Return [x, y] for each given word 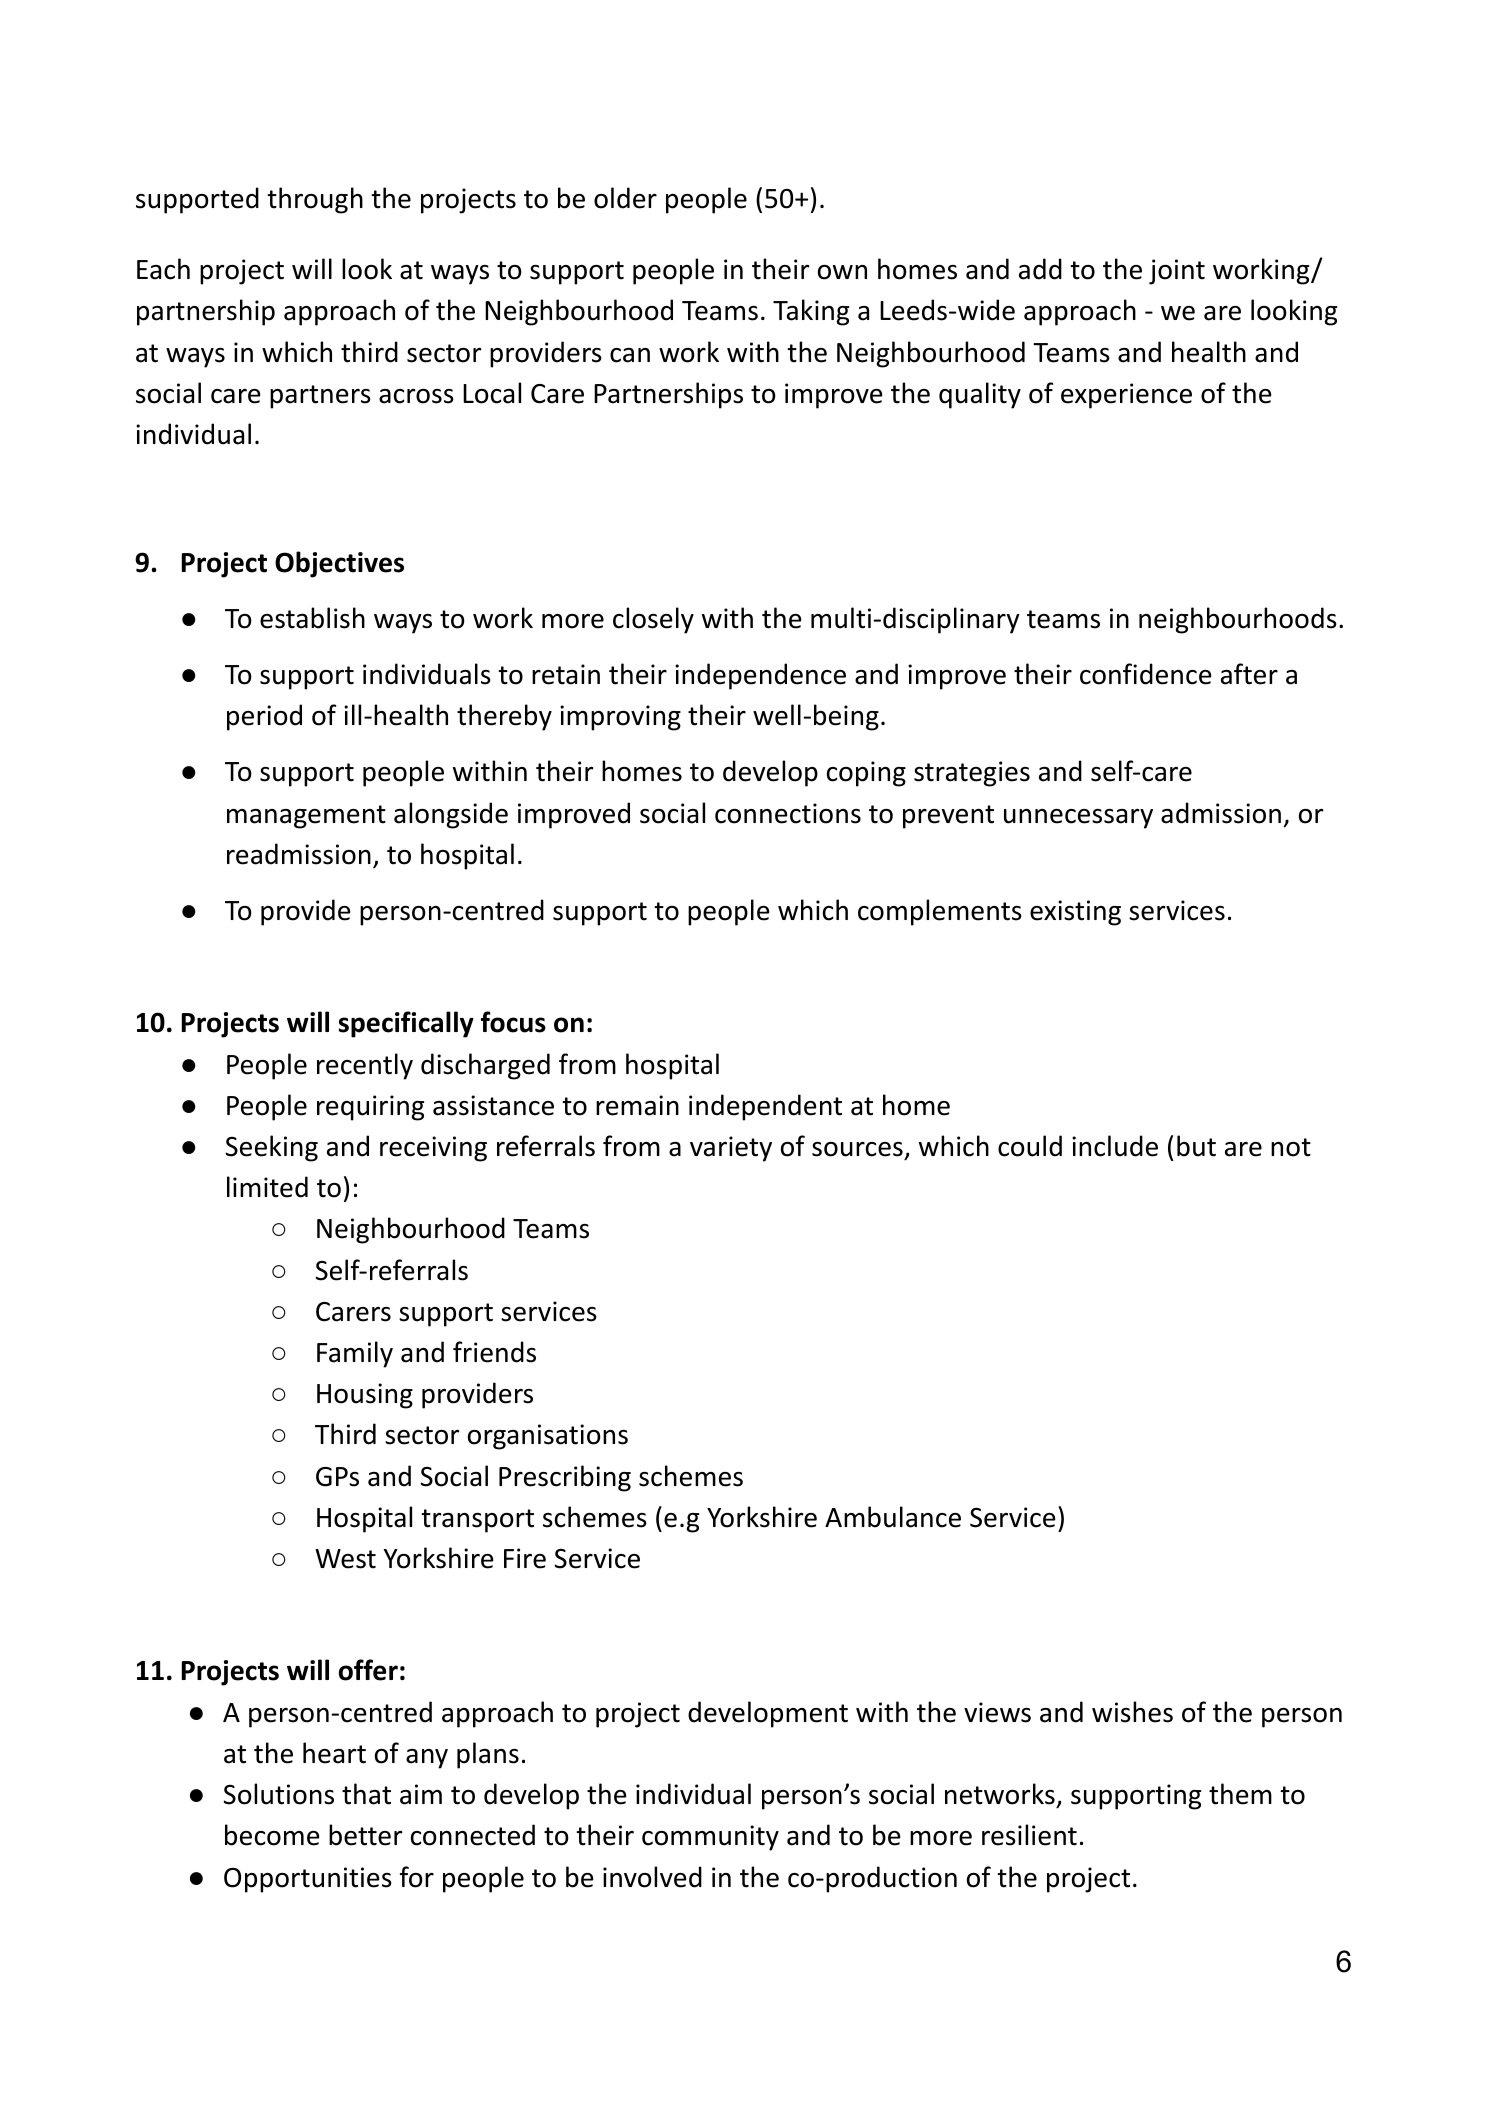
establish [312, 618]
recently [365, 1066]
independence [760, 676]
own [842, 272]
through [315, 200]
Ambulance [893, 1517]
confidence [1146, 674]
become [272, 1835]
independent [765, 1107]
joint [1177, 272]
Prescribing [565, 1478]
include [1115, 1146]
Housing [365, 1396]
